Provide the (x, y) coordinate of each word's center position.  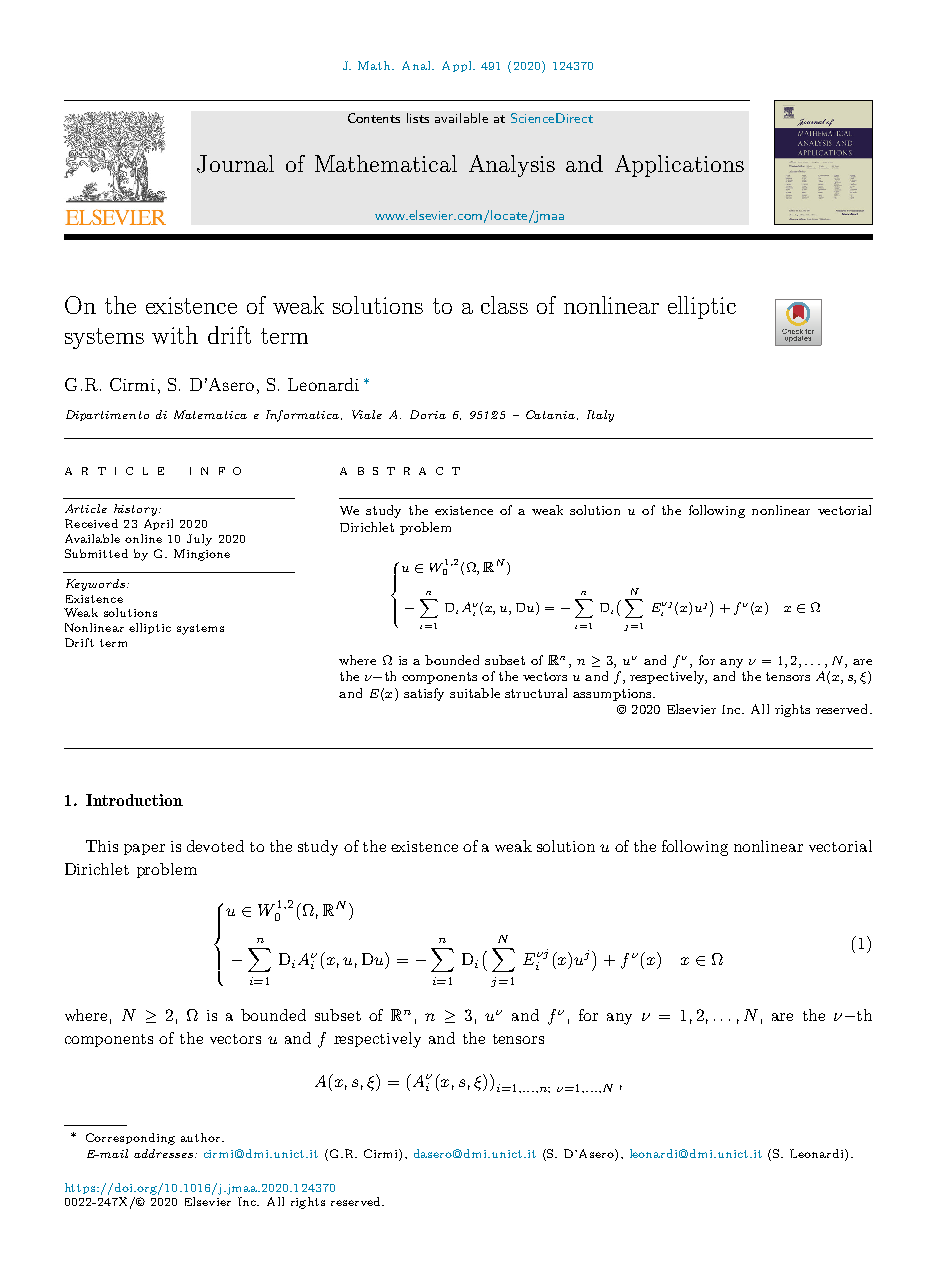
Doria (428, 414)
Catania (550, 414)
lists (418, 118)
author (202, 1137)
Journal (235, 164)
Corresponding (130, 1139)
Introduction (134, 800)
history (135, 510)
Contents (374, 118)
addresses (163, 1153)
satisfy (424, 694)
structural (536, 693)
